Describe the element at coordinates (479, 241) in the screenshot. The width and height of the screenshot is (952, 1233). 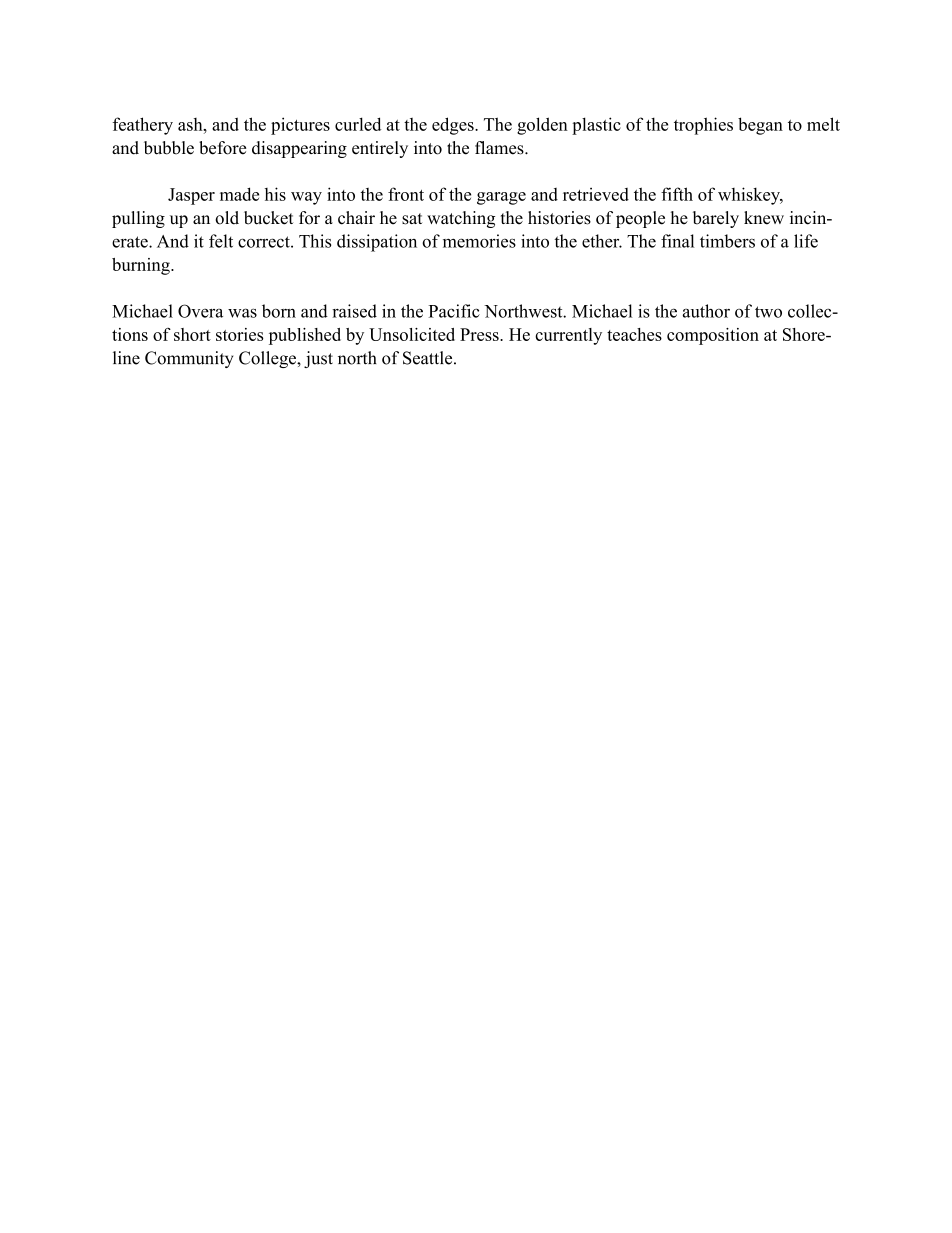
I see `memories` at that location.
